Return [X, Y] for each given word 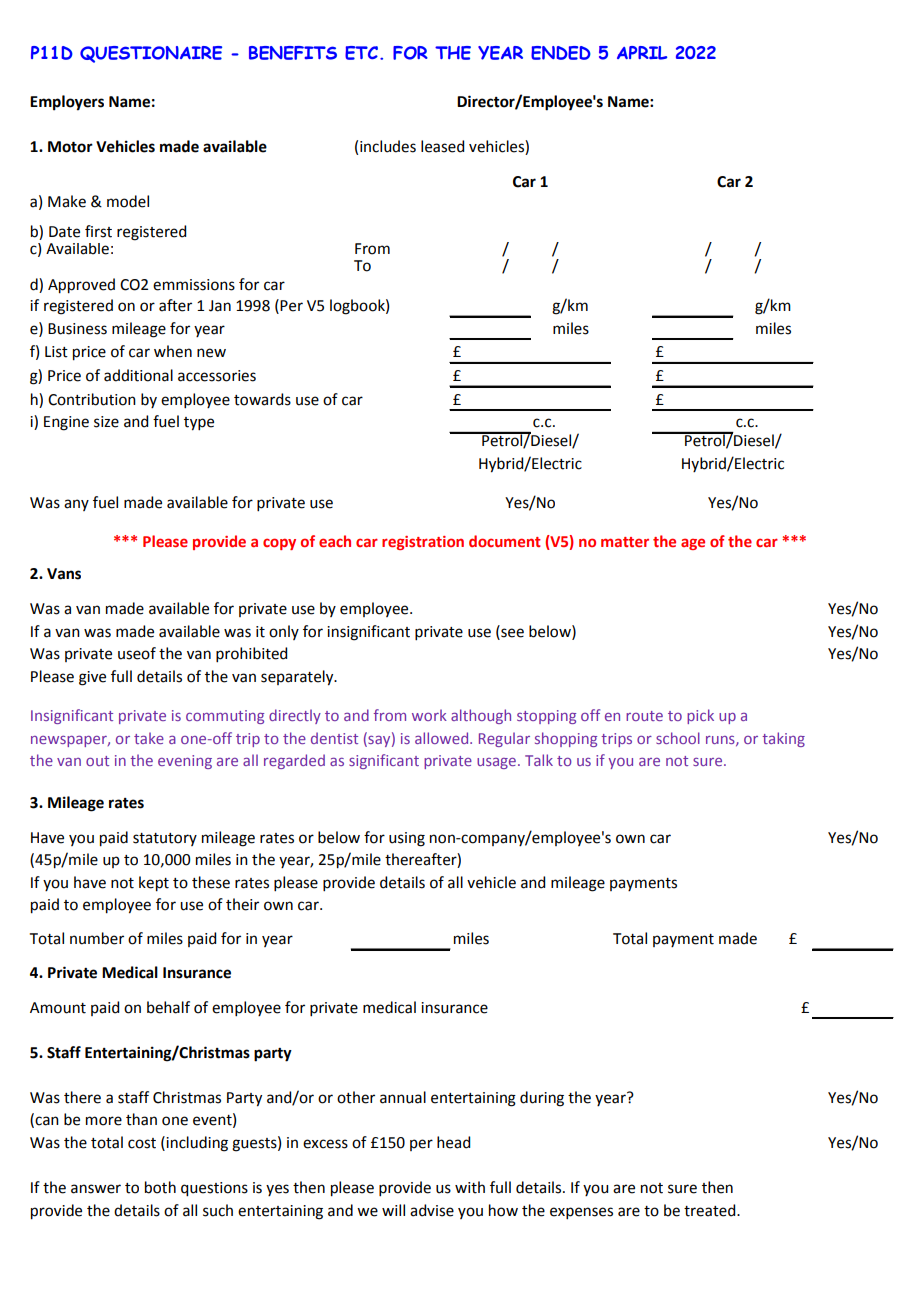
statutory [165, 839]
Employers [67, 103]
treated [711, 1210]
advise [432, 1210]
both [160, 1187]
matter [625, 542]
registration [423, 543]
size [106, 422]
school [678, 738]
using [407, 839]
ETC [361, 53]
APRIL [642, 53]
